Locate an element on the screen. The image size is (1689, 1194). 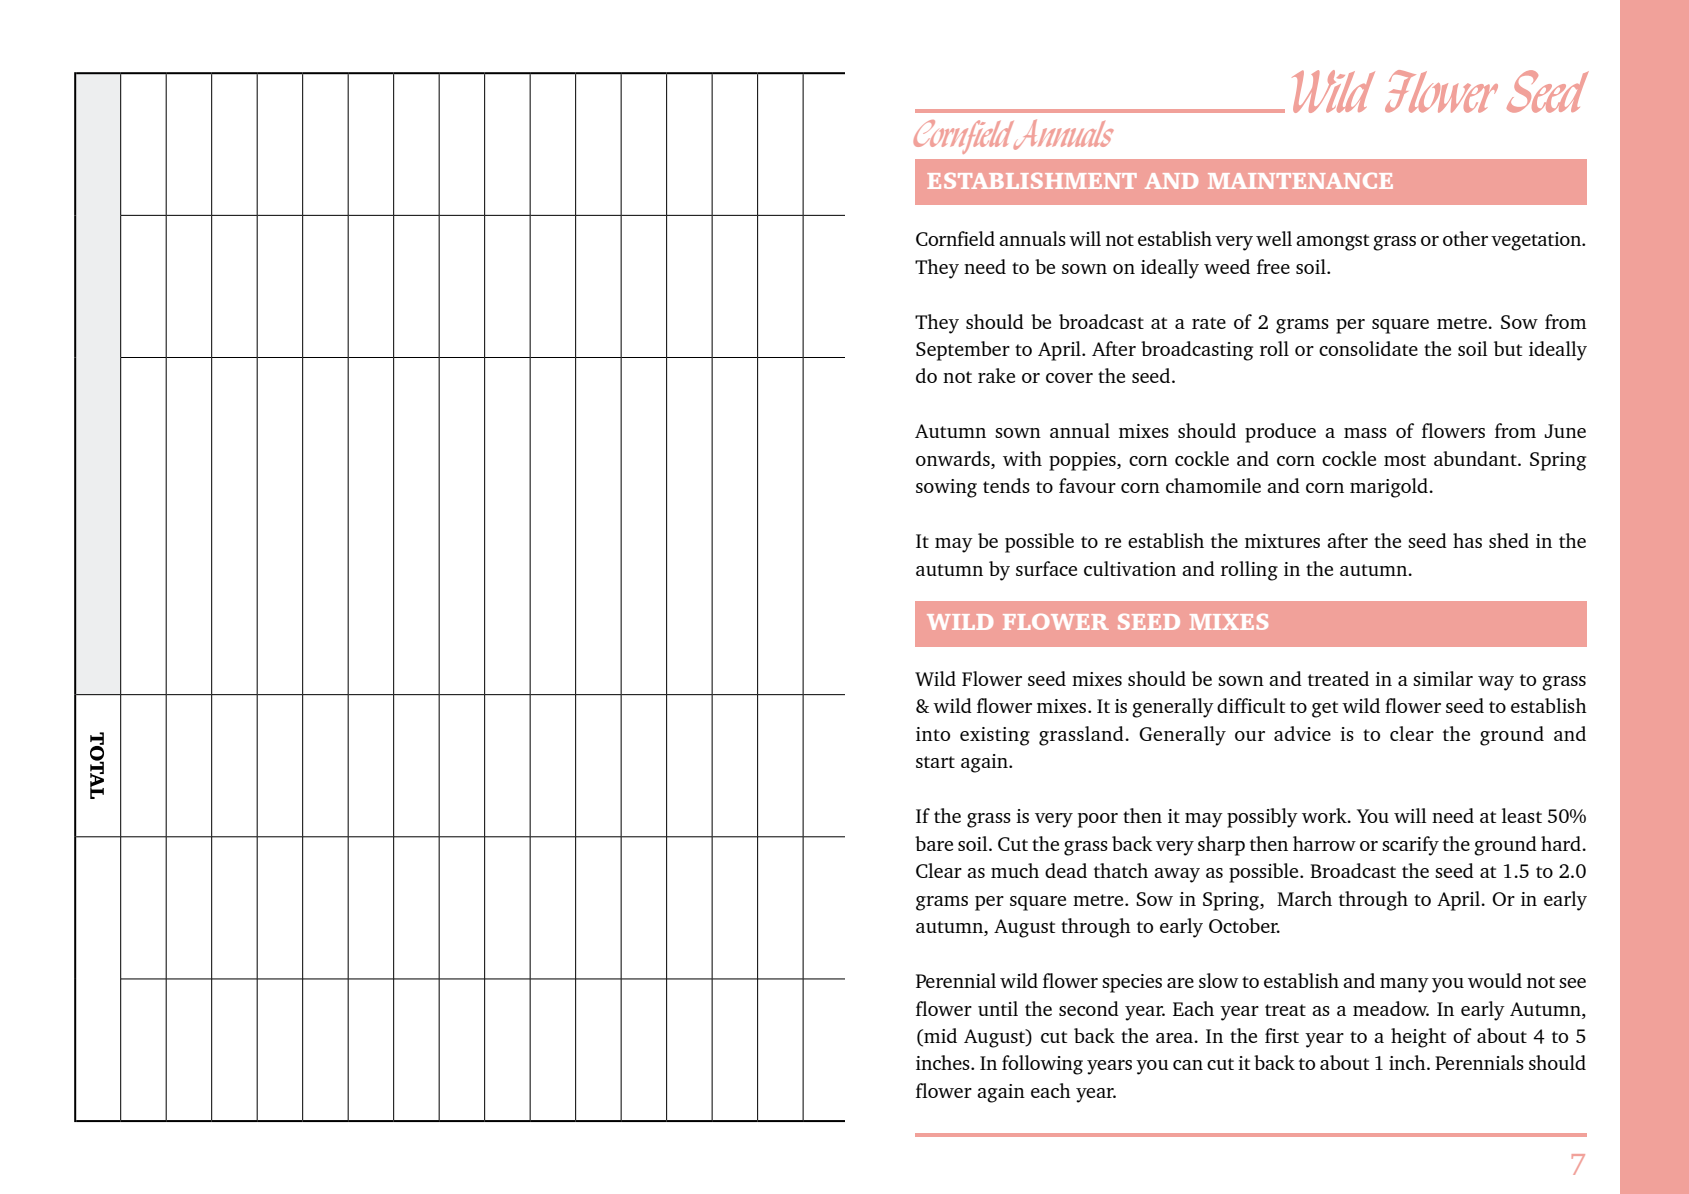
other is located at coordinates (1465, 238).
